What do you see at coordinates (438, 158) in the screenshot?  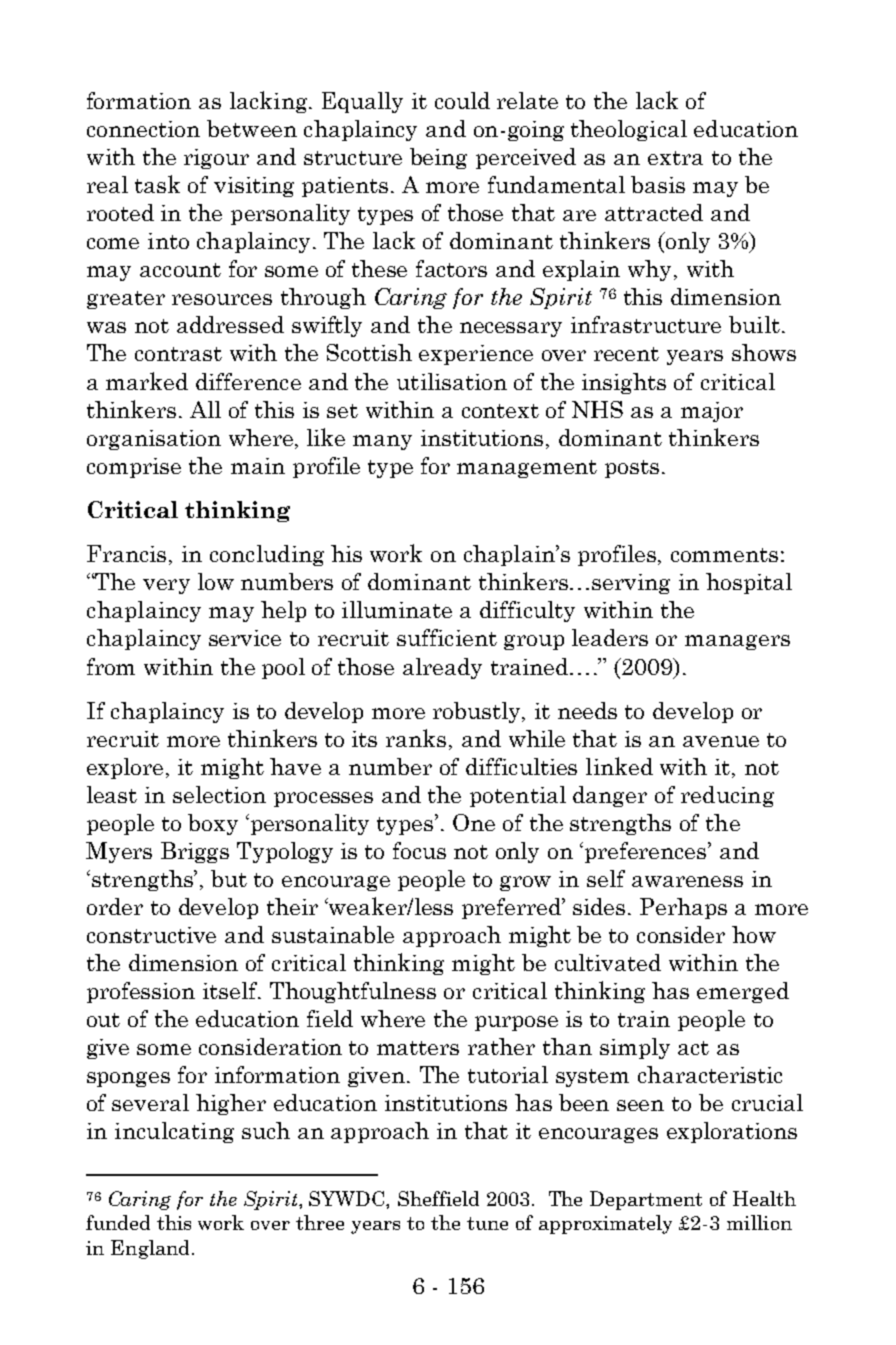 I see `being` at bounding box center [438, 158].
